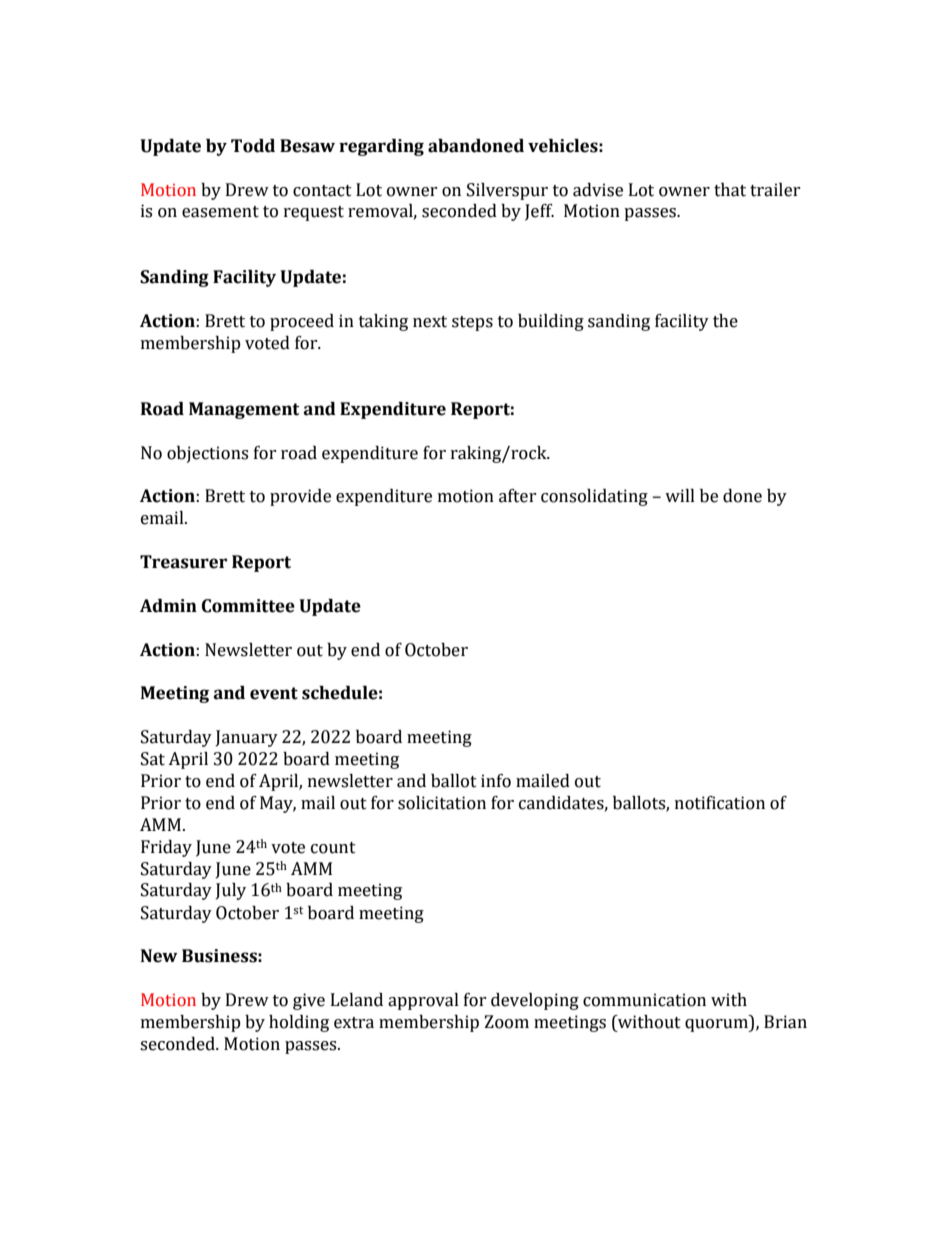  What do you see at coordinates (539, 212) in the image?
I see `Jeff` at bounding box center [539, 212].
